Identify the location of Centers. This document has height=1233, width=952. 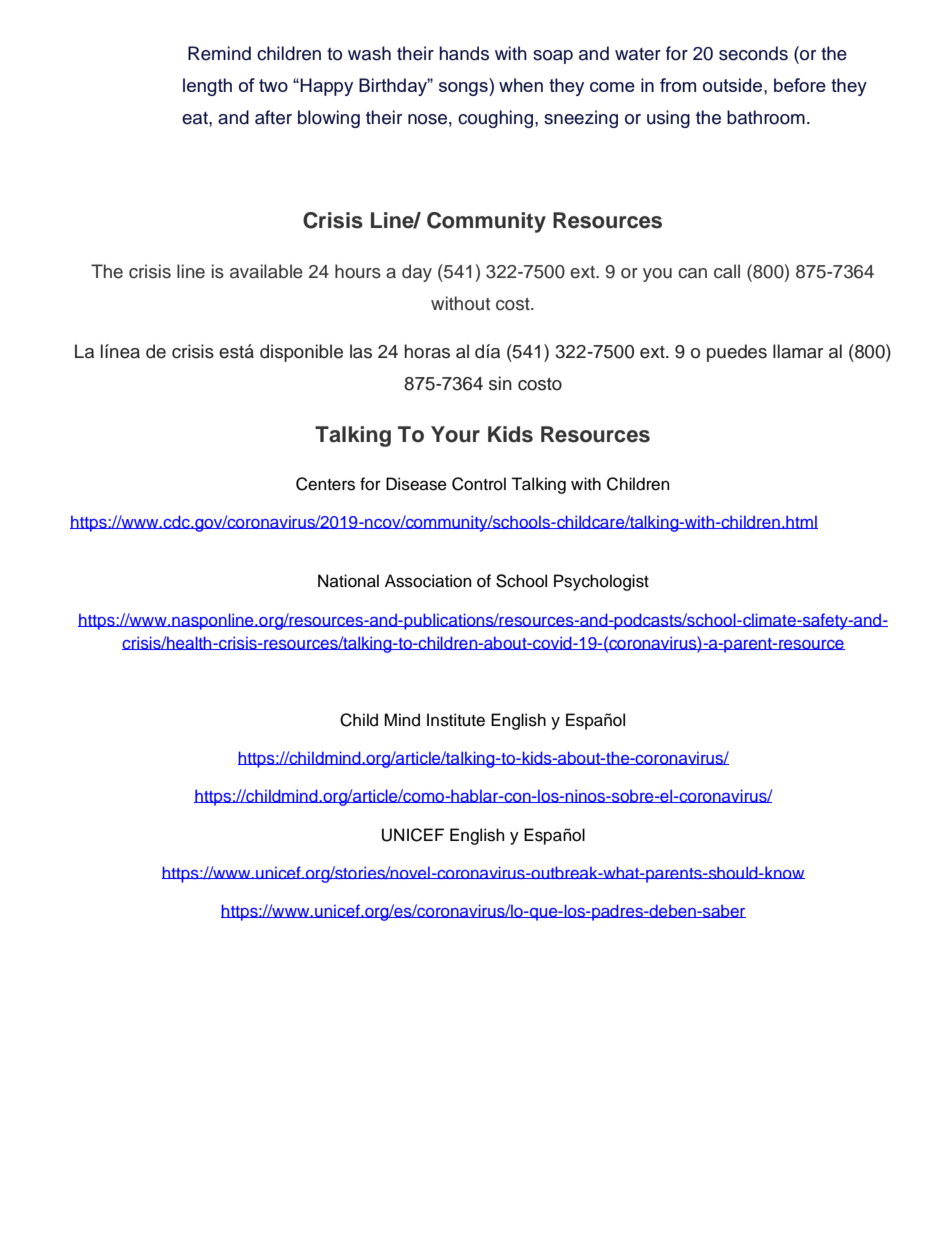
(325, 484).
